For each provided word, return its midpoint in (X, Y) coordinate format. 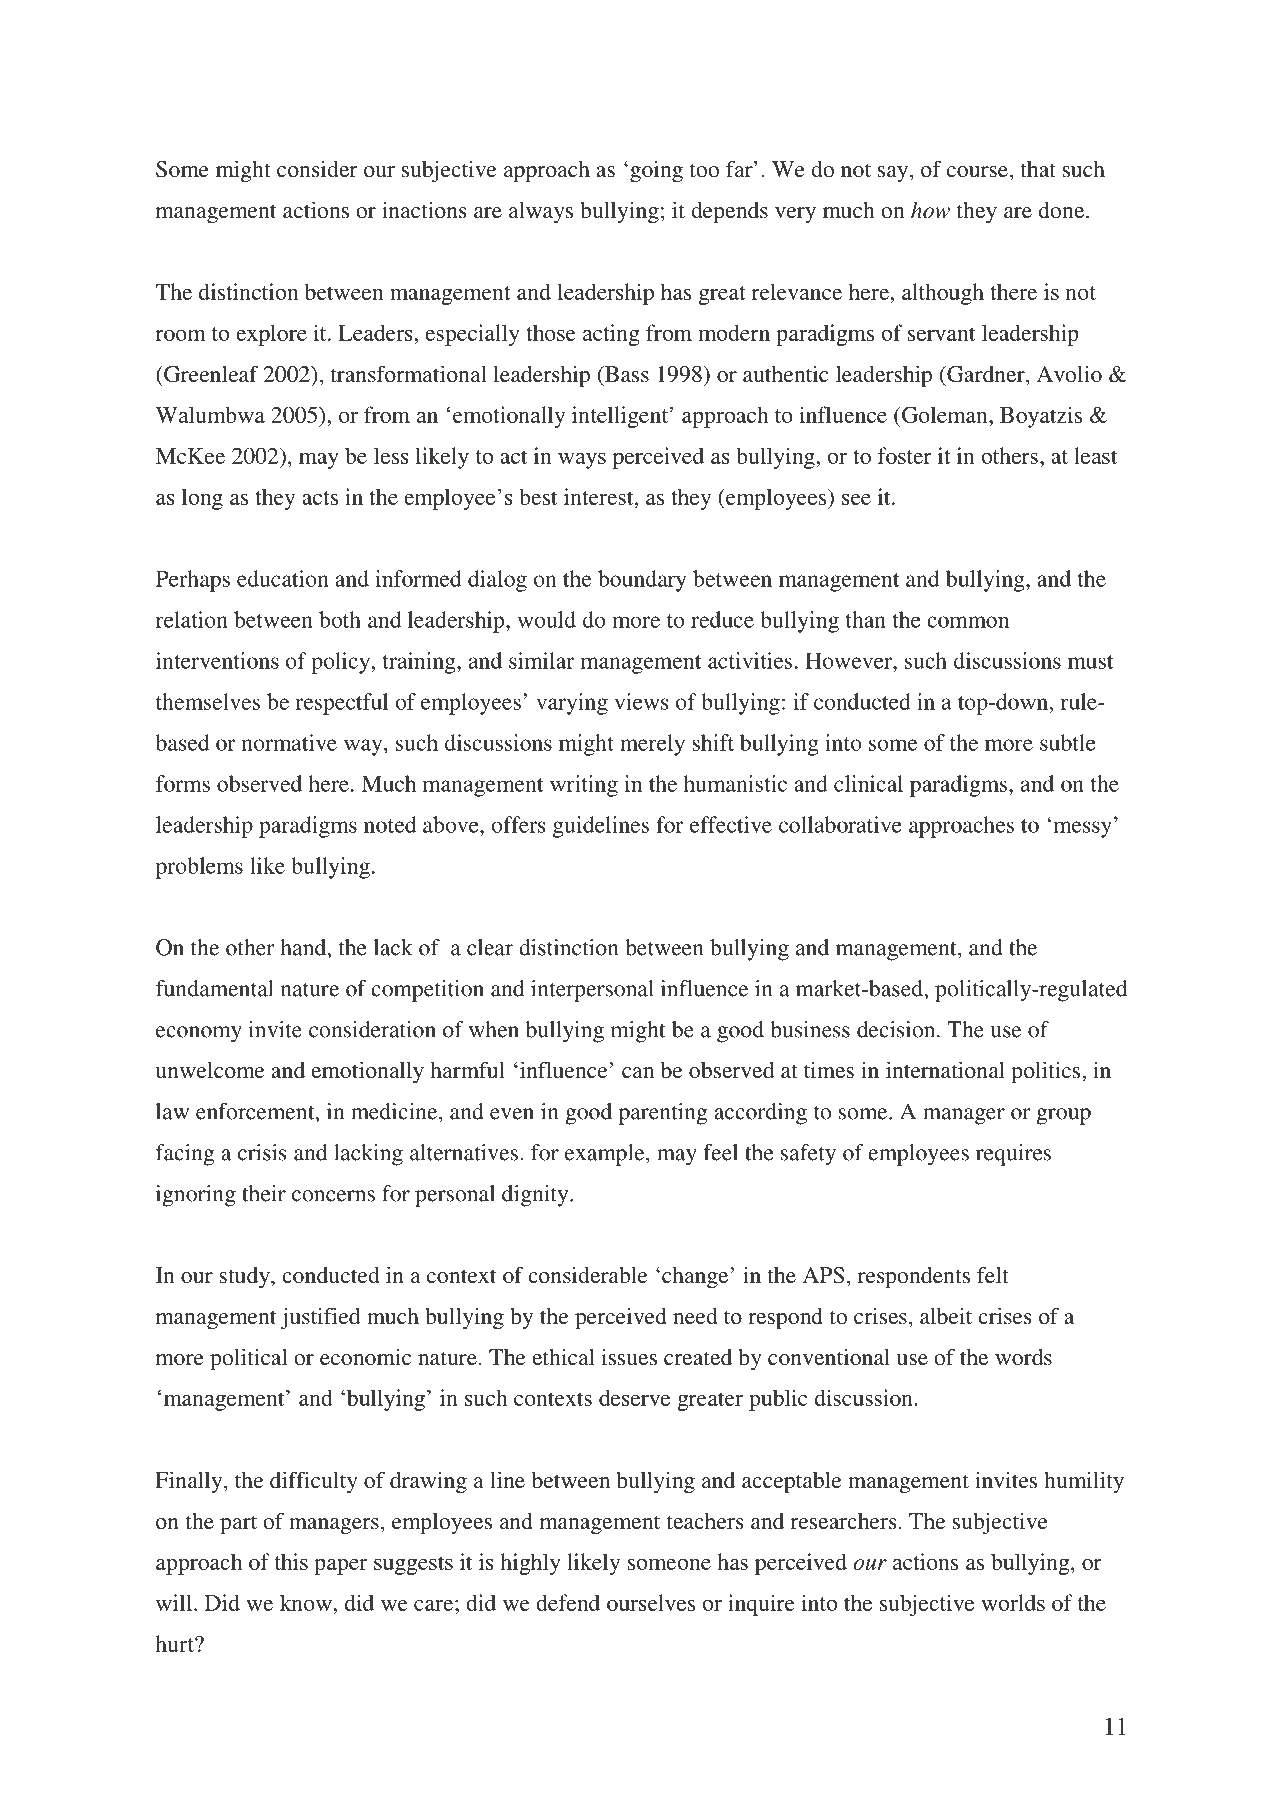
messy (1083, 829)
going (656, 171)
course (977, 172)
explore (271, 335)
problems (199, 868)
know (307, 1602)
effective (731, 824)
